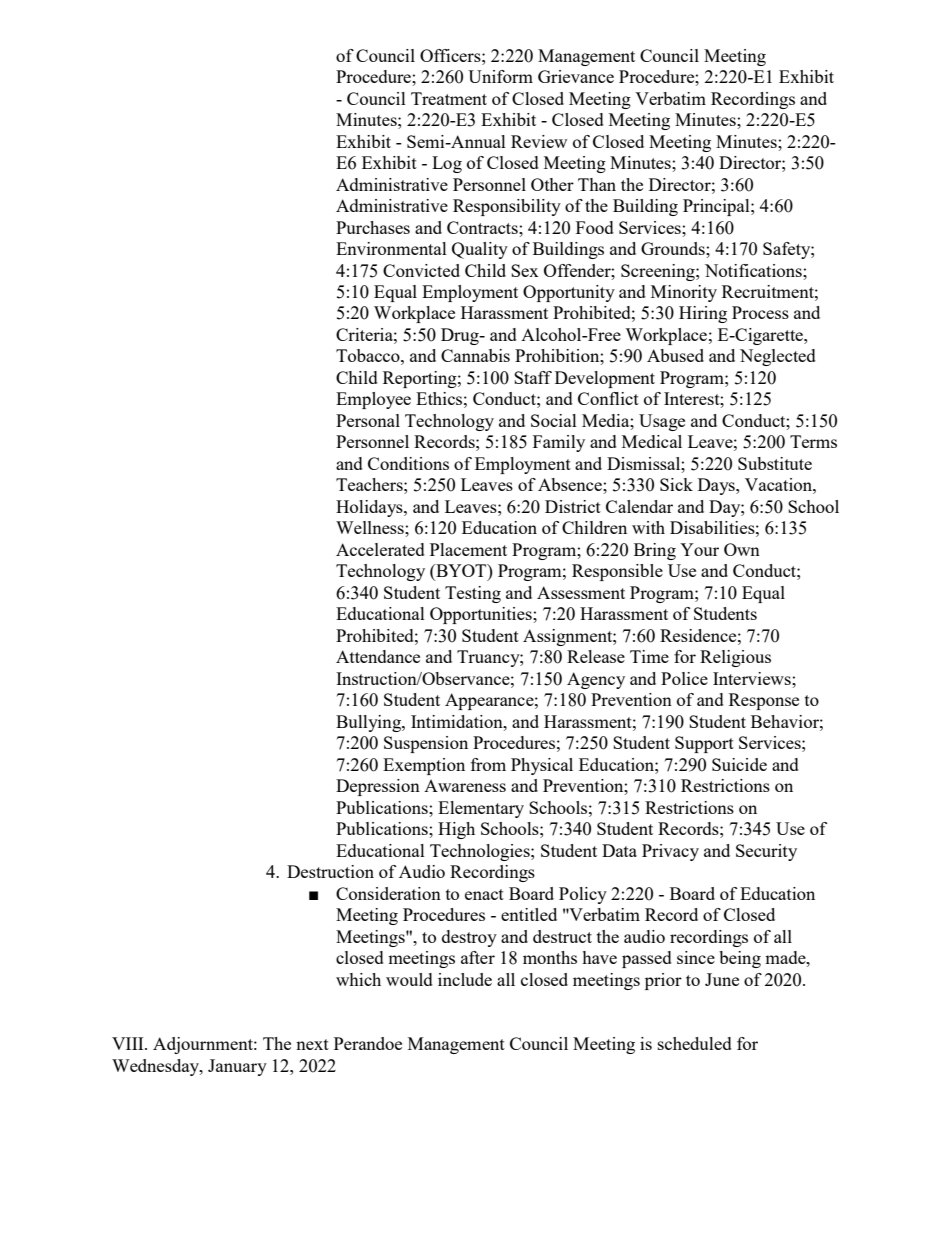 The image size is (952, 1233). Describe the element at coordinates (735, 658) in the screenshot. I see `Religious` at that location.
